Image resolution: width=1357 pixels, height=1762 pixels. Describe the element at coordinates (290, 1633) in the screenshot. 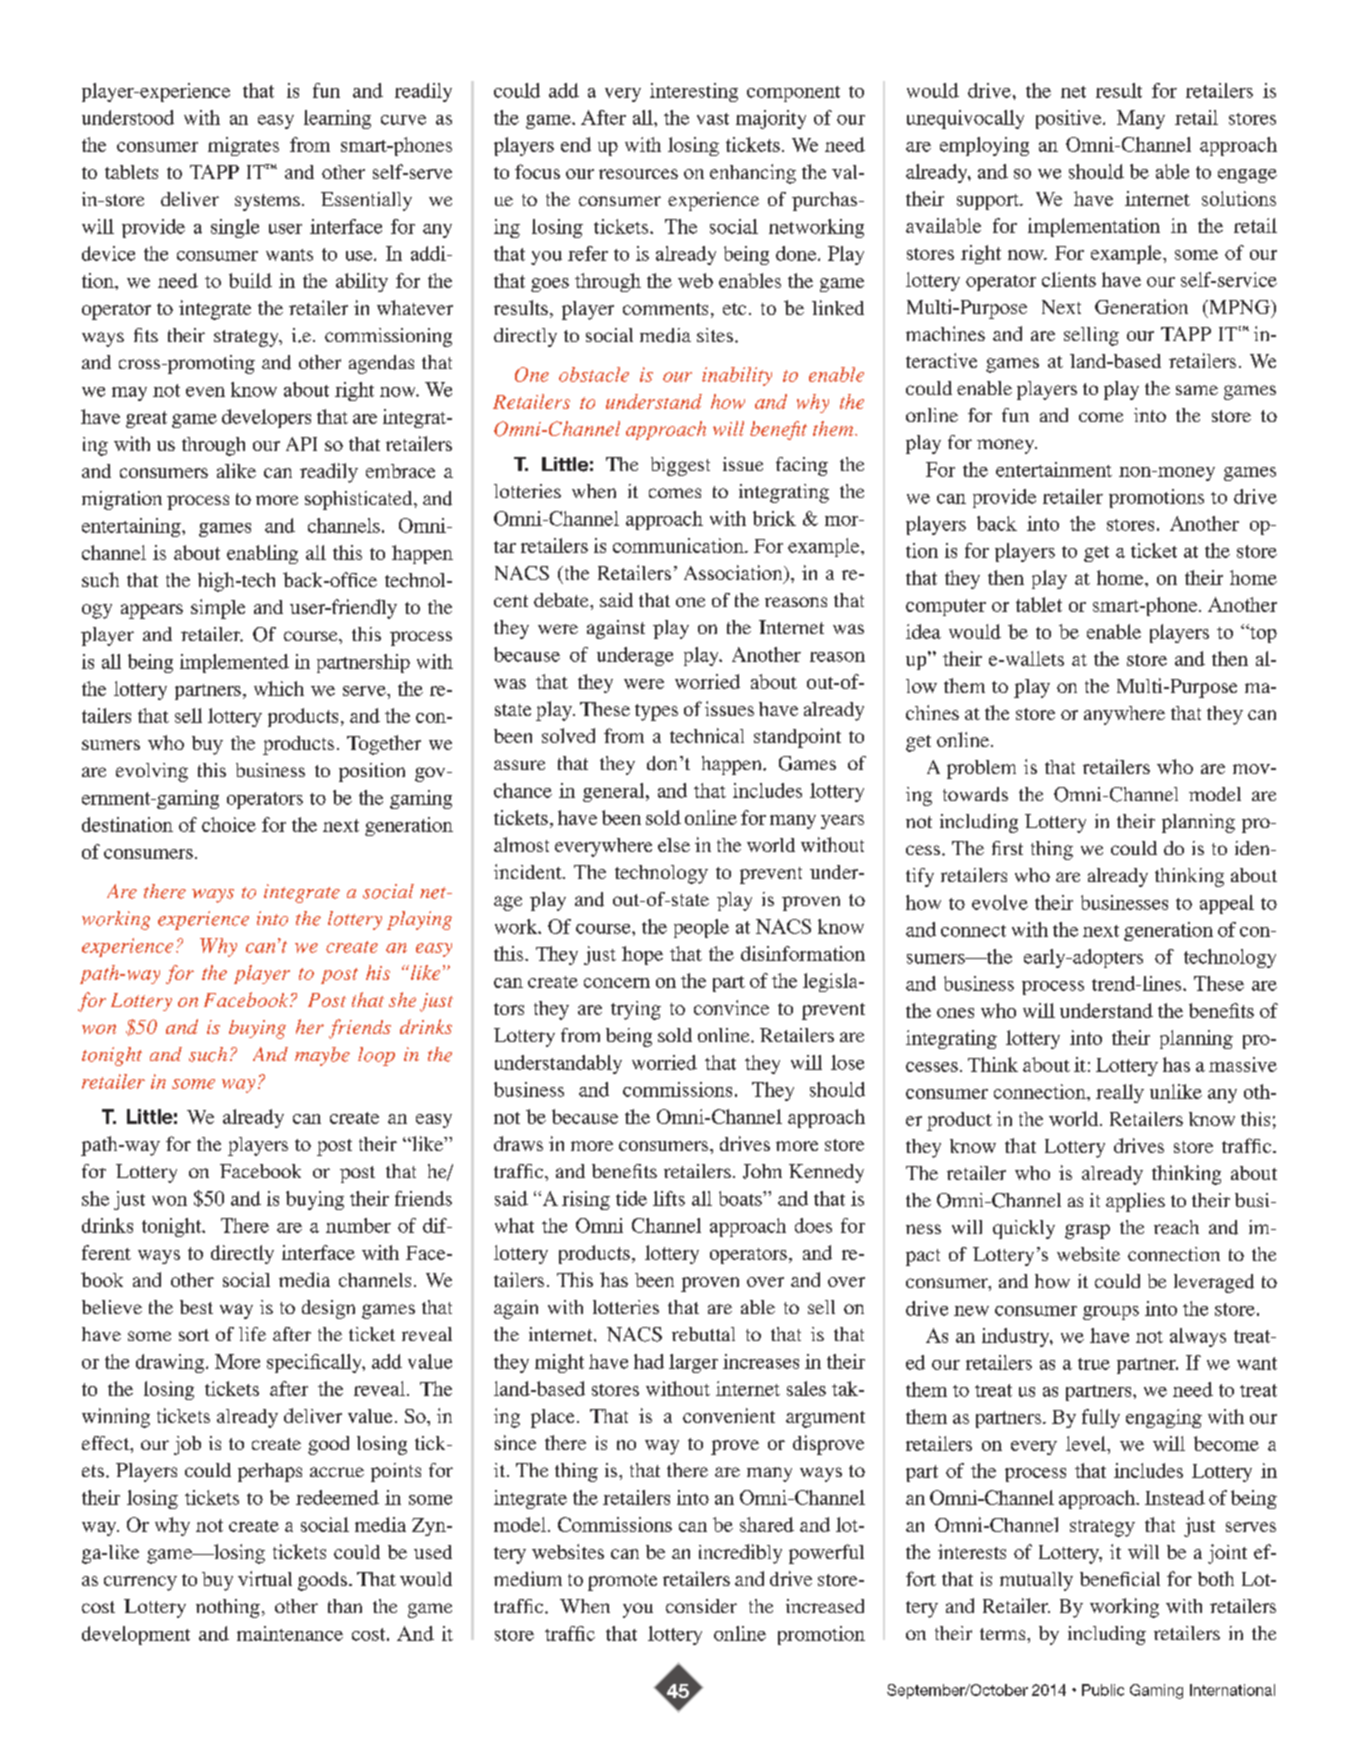

I see `maintenance` at that location.
